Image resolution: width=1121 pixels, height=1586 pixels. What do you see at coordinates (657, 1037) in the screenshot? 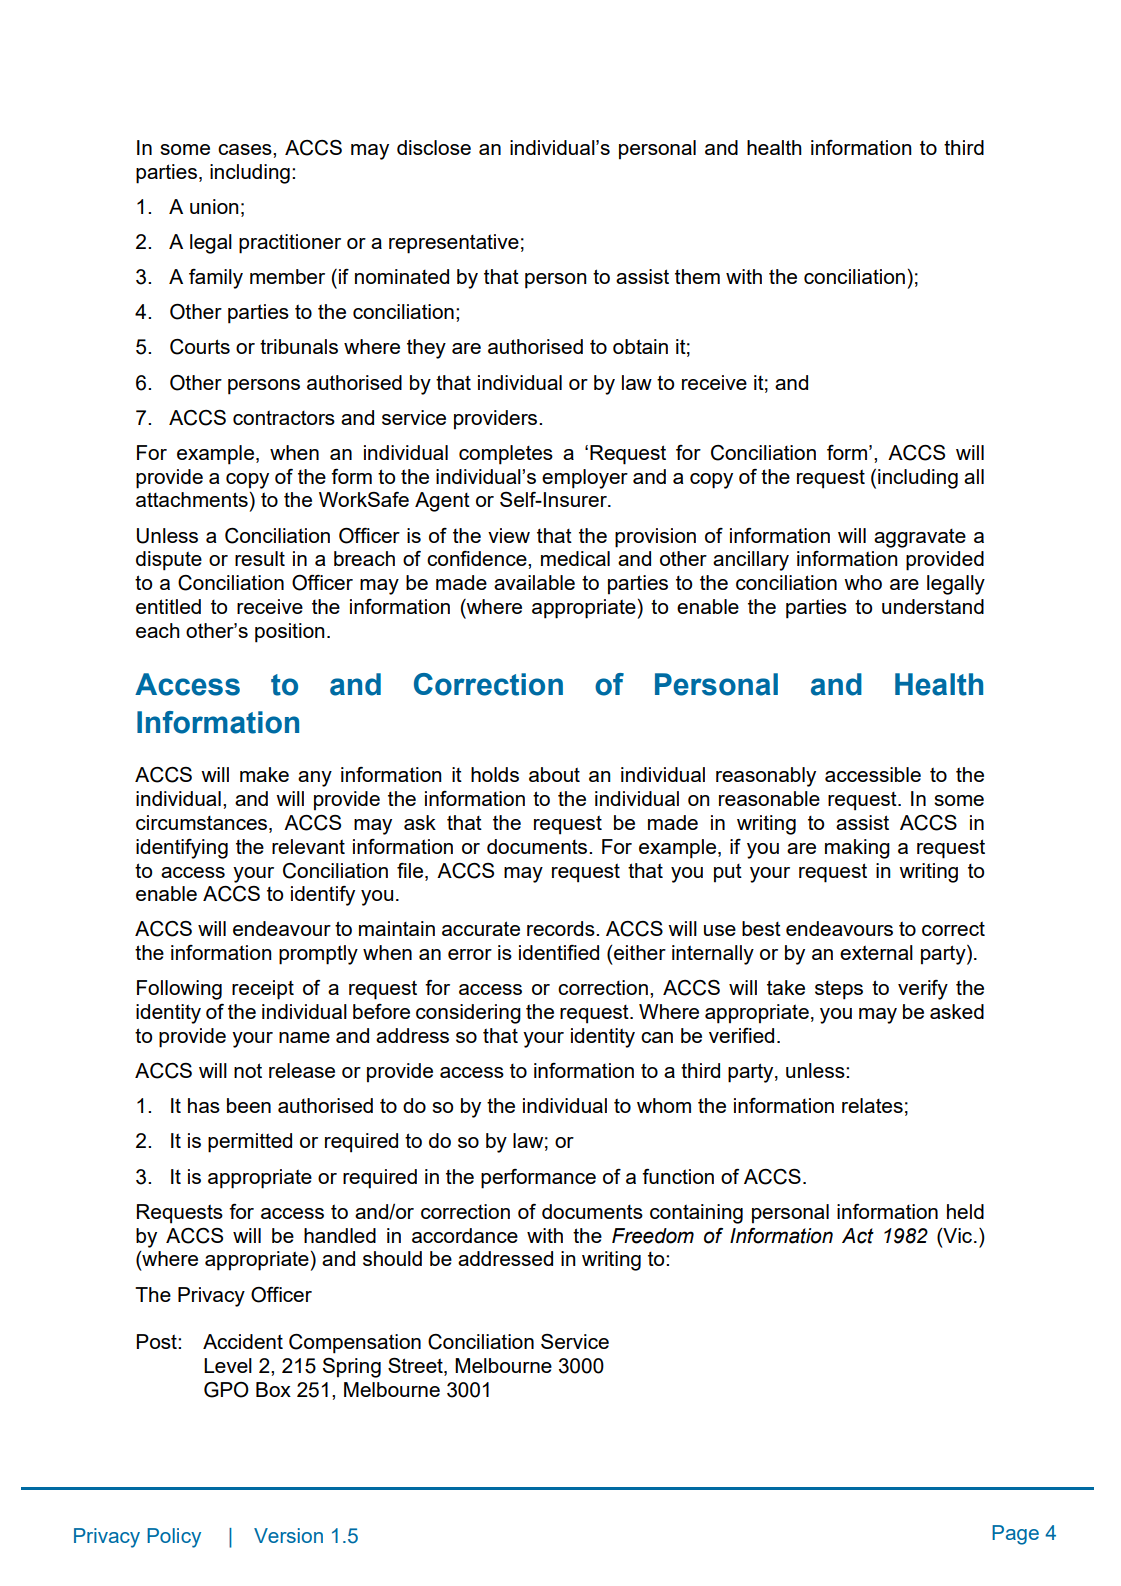
I see `can` at bounding box center [657, 1037].
